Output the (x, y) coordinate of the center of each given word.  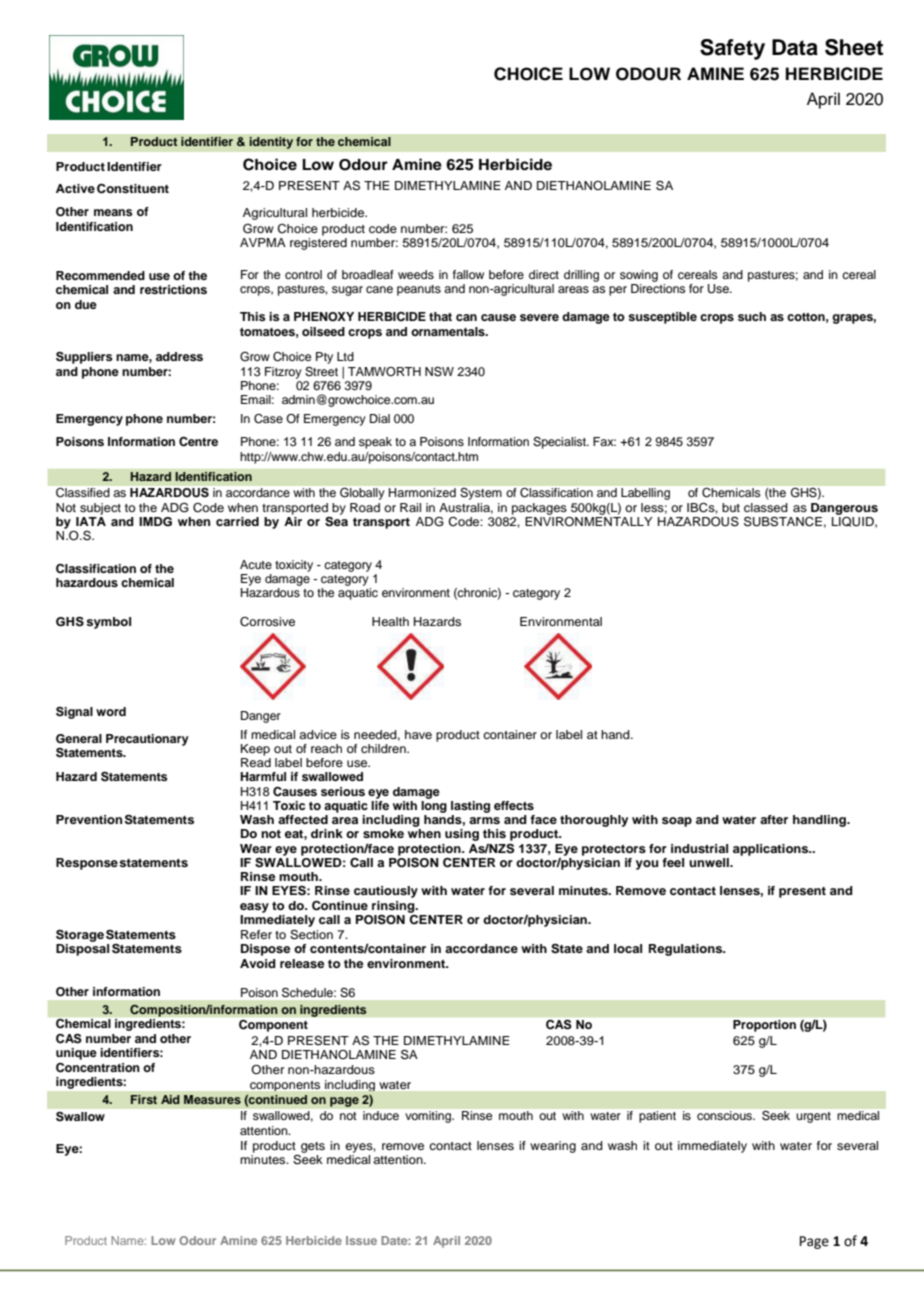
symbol (108, 623)
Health (390, 621)
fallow (468, 274)
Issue (361, 1240)
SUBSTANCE (783, 522)
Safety (732, 49)
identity (271, 142)
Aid (170, 1099)
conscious (725, 1115)
